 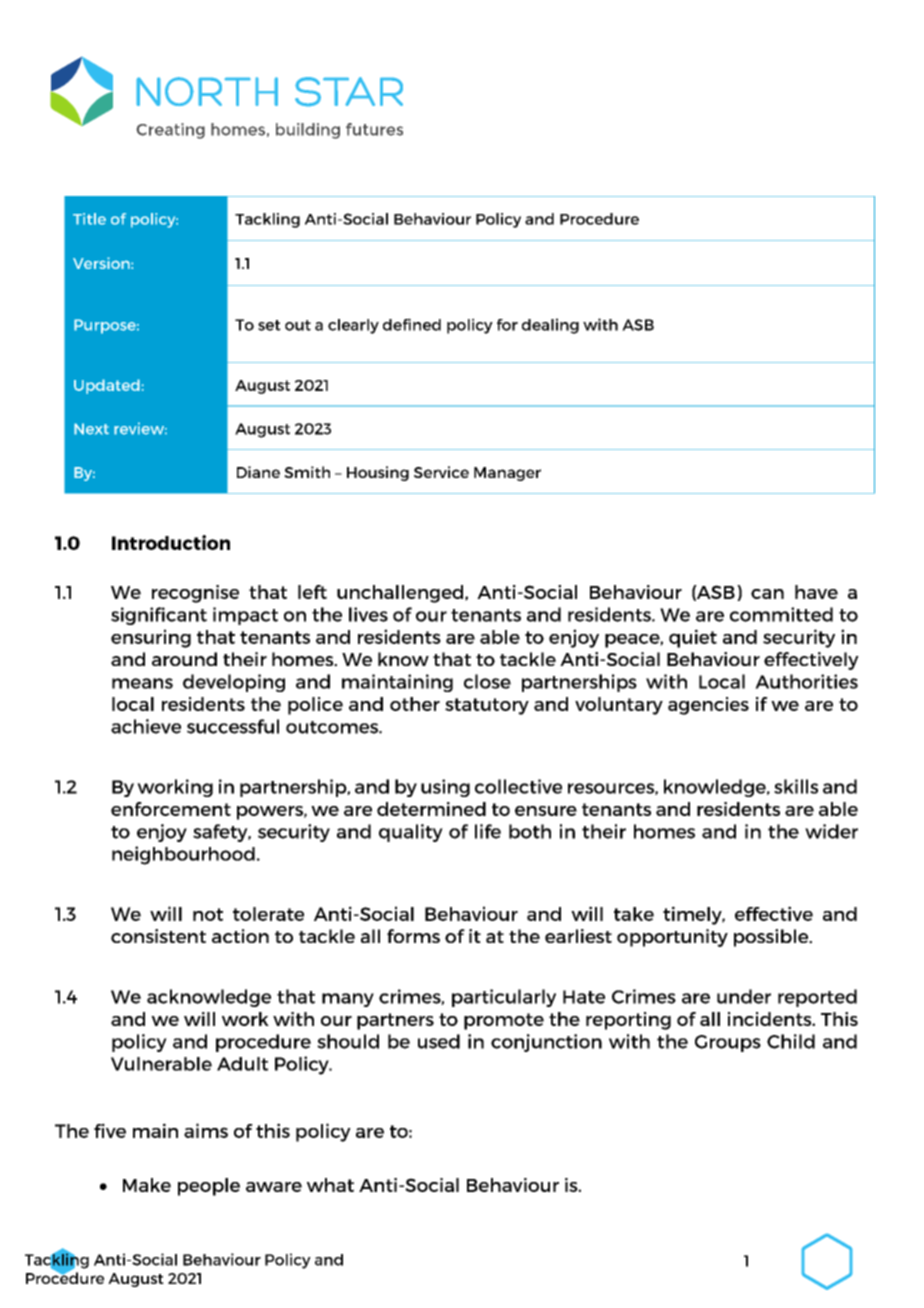 What do you see at coordinates (412, 324) in the screenshot?
I see `defined` at bounding box center [412, 324].
